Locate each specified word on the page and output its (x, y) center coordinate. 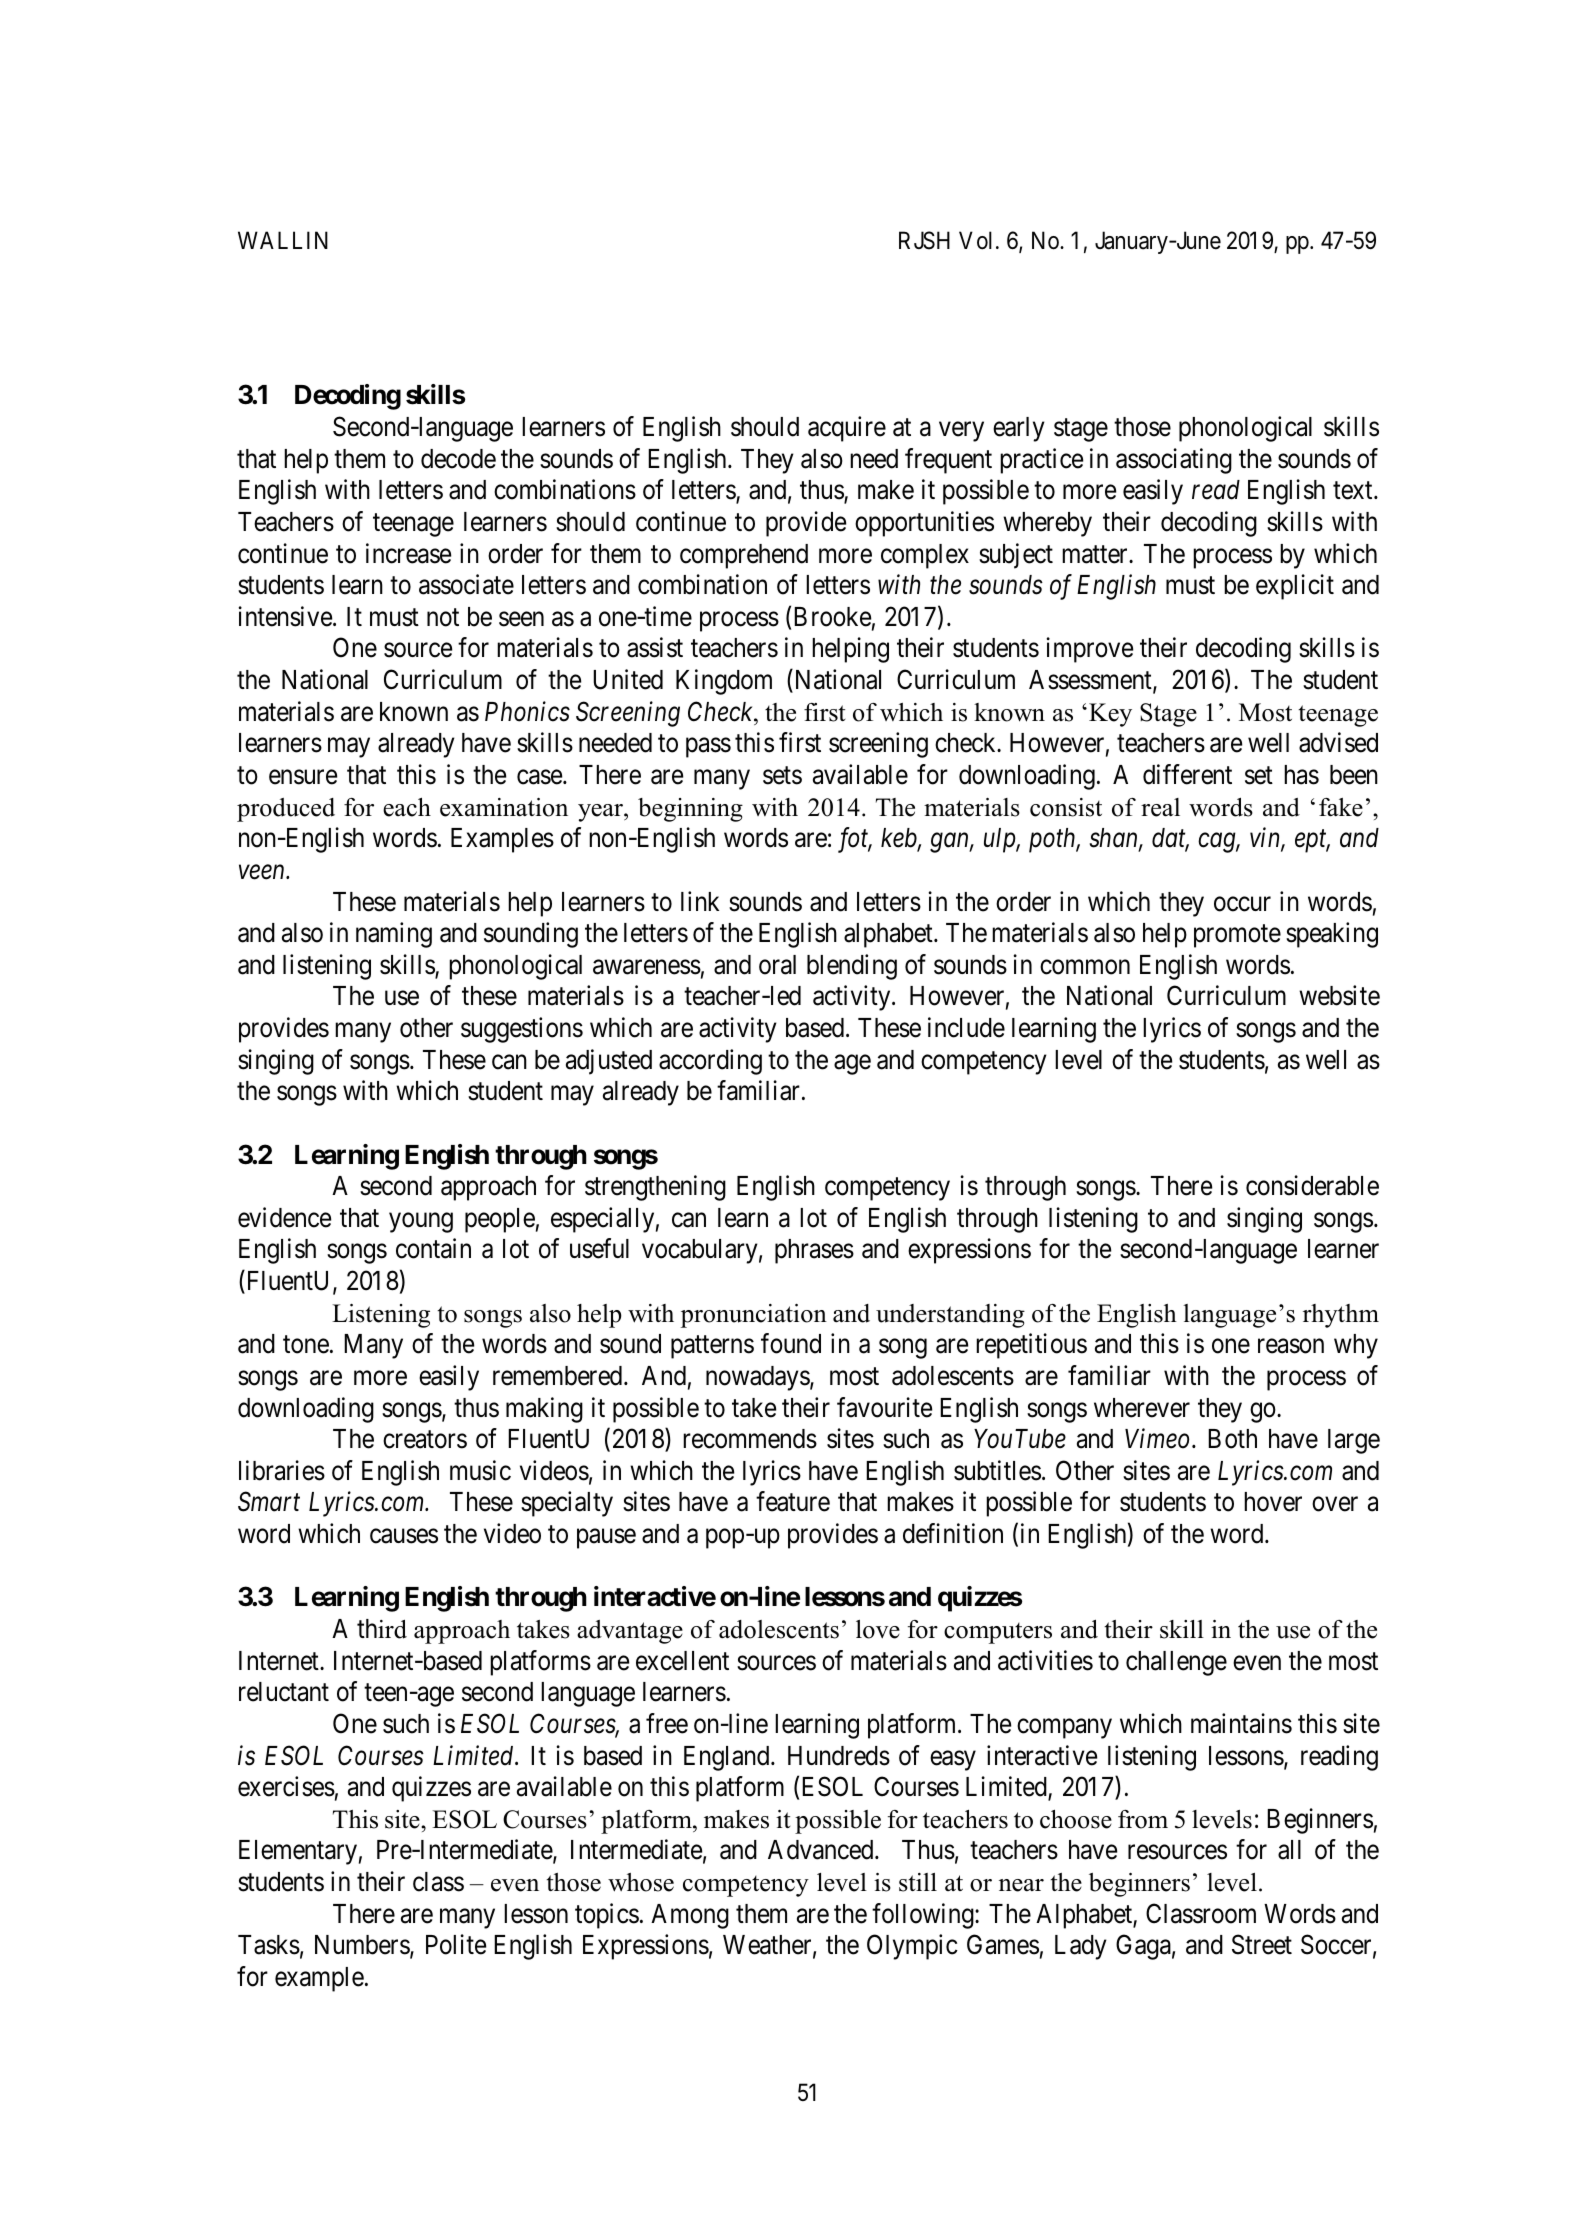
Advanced (822, 1850)
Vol (975, 240)
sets (782, 776)
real (1160, 807)
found (791, 1343)
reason (1291, 1346)
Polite (456, 1945)
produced (286, 810)
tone (306, 1345)
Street (1262, 1945)
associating (1174, 461)
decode (458, 459)
